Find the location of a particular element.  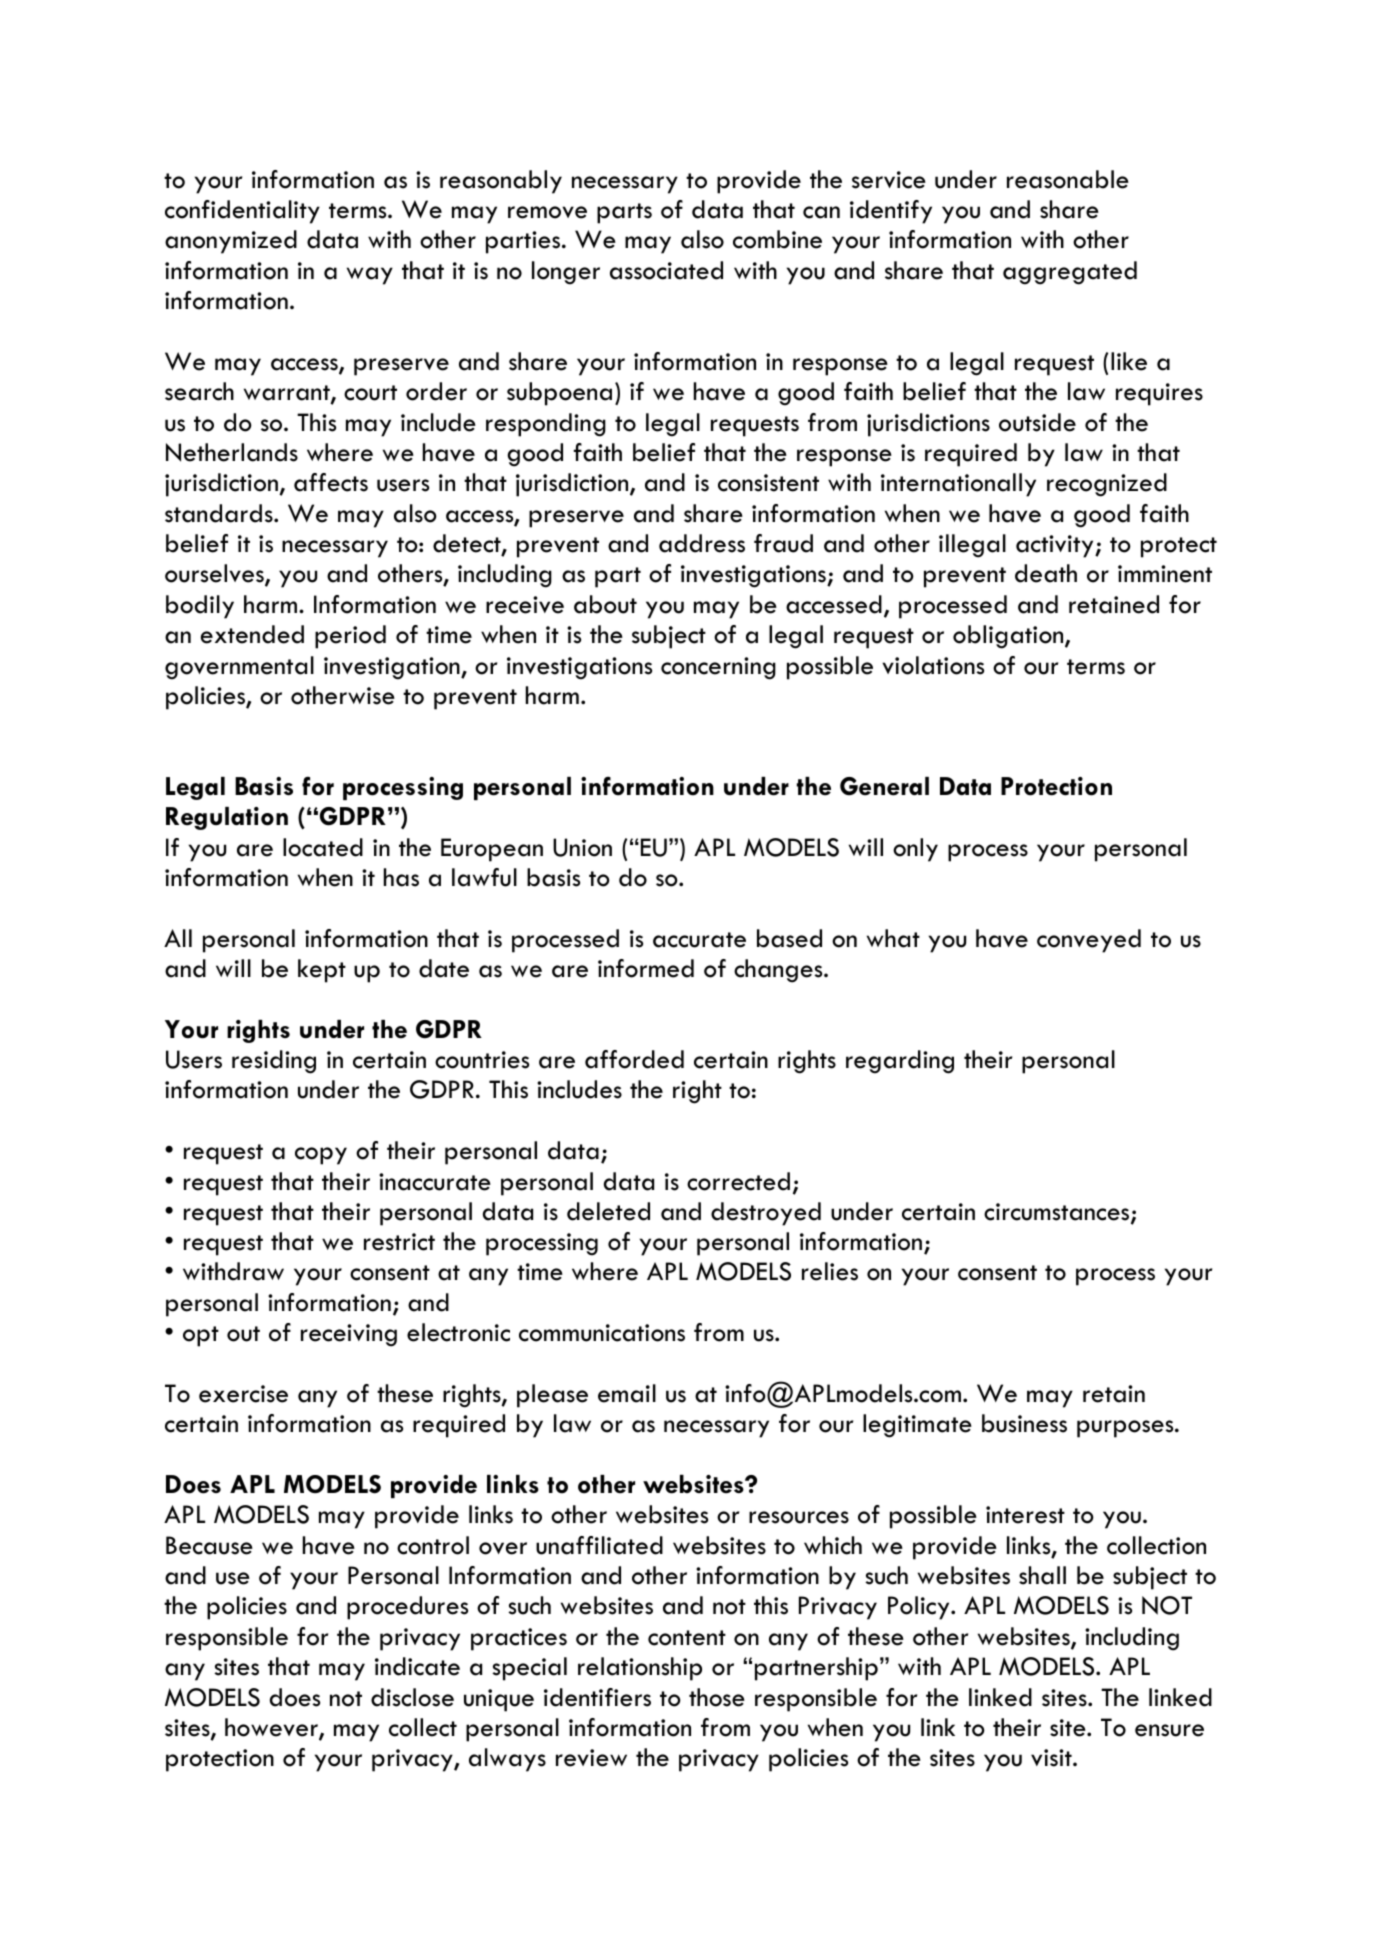

confidentiality is located at coordinates (242, 212).
